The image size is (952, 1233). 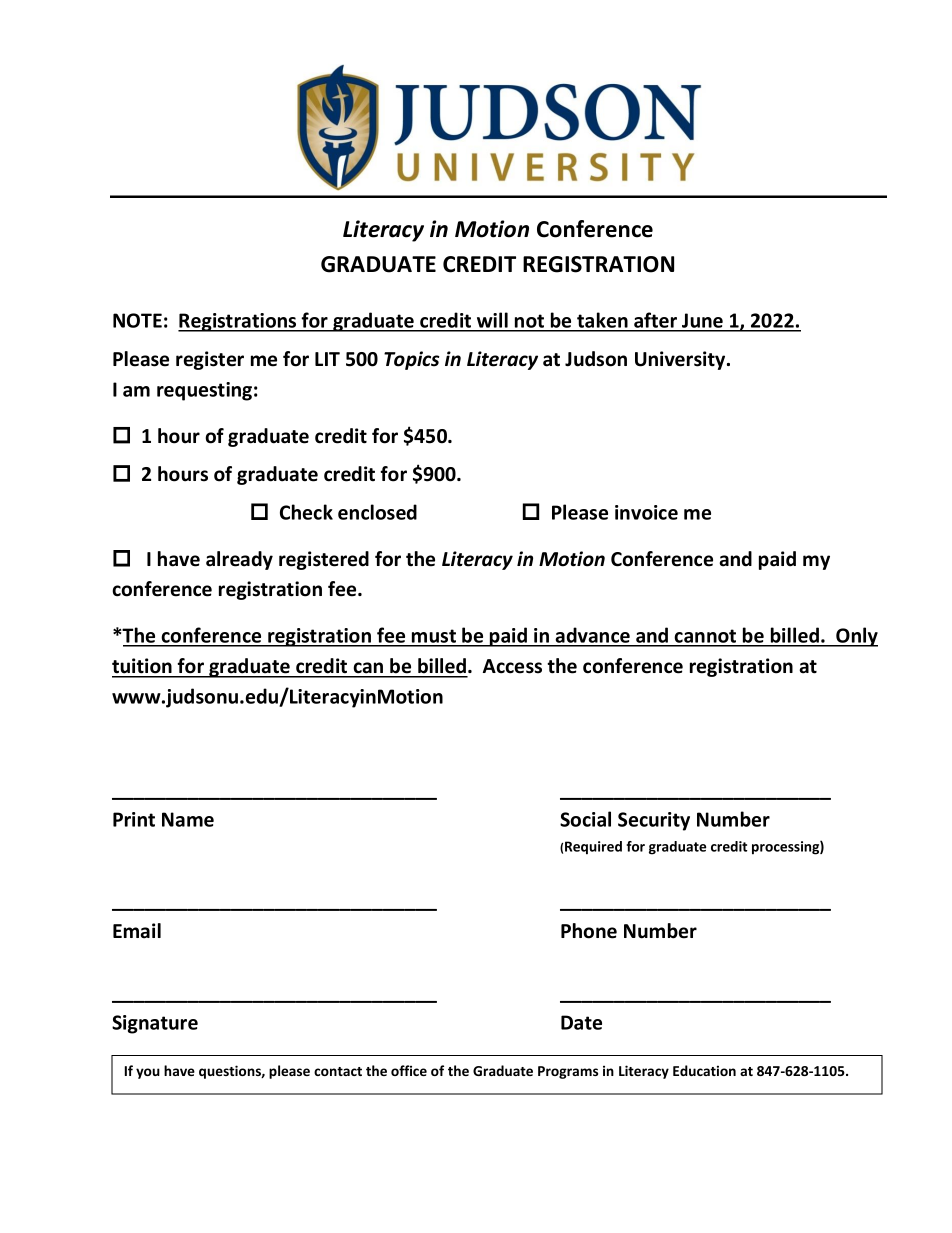 I want to click on Print, so click(x=134, y=819).
